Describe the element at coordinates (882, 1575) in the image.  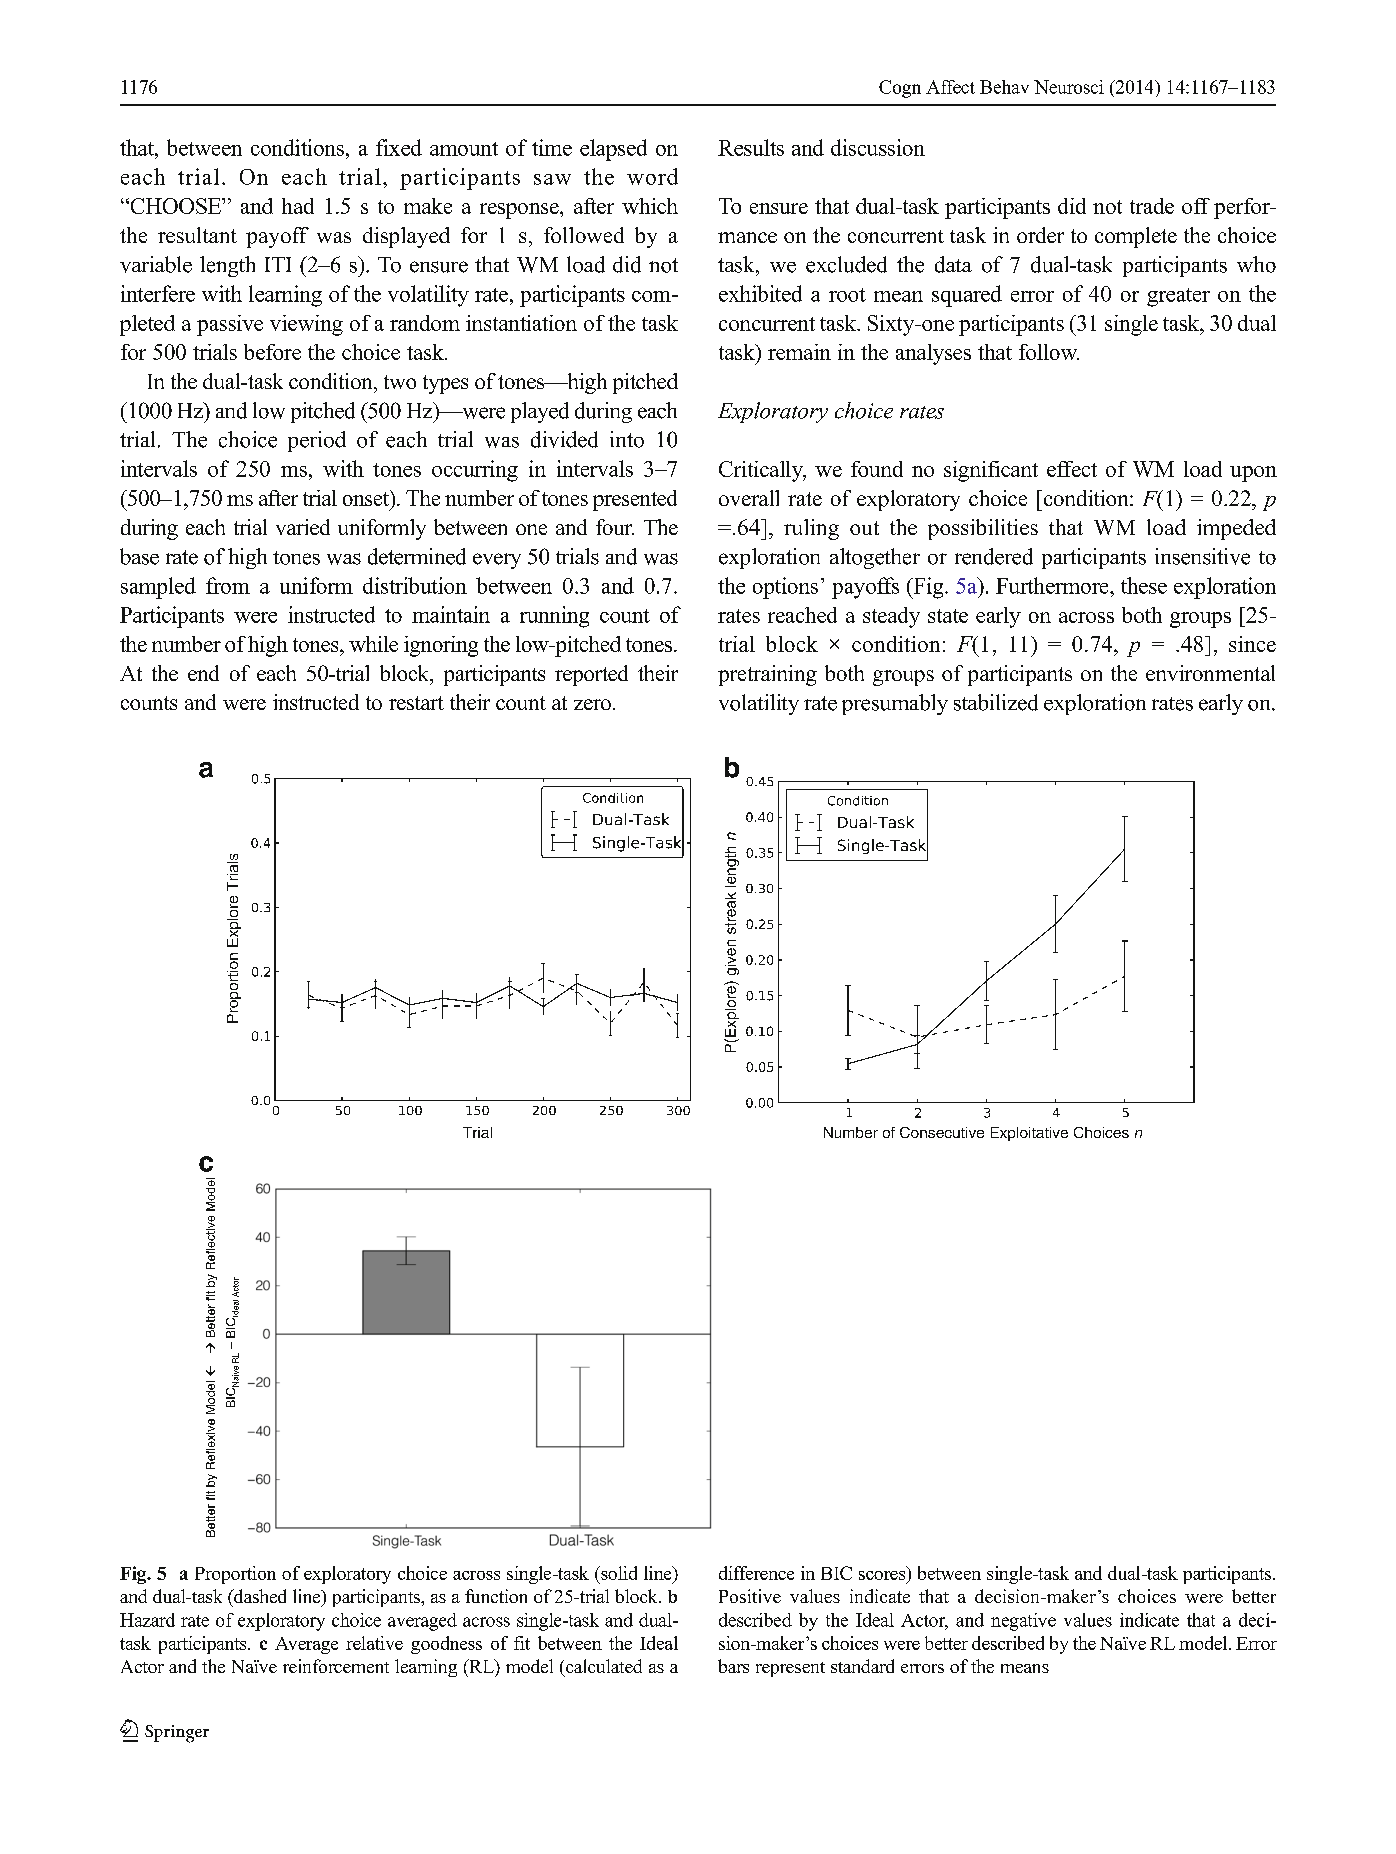
I see `scores` at that location.
